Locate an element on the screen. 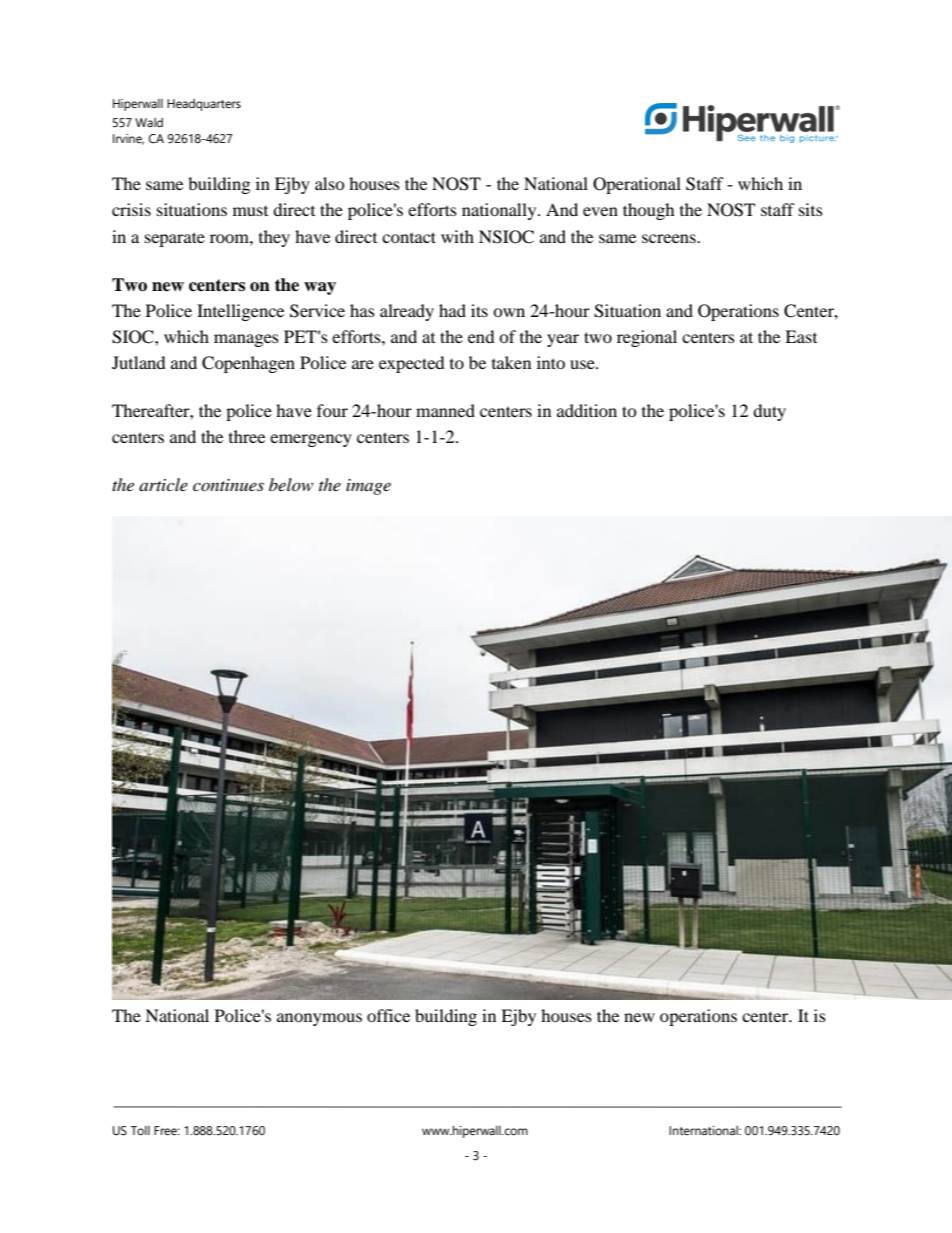  duty is located at coordinates (769, 412).
